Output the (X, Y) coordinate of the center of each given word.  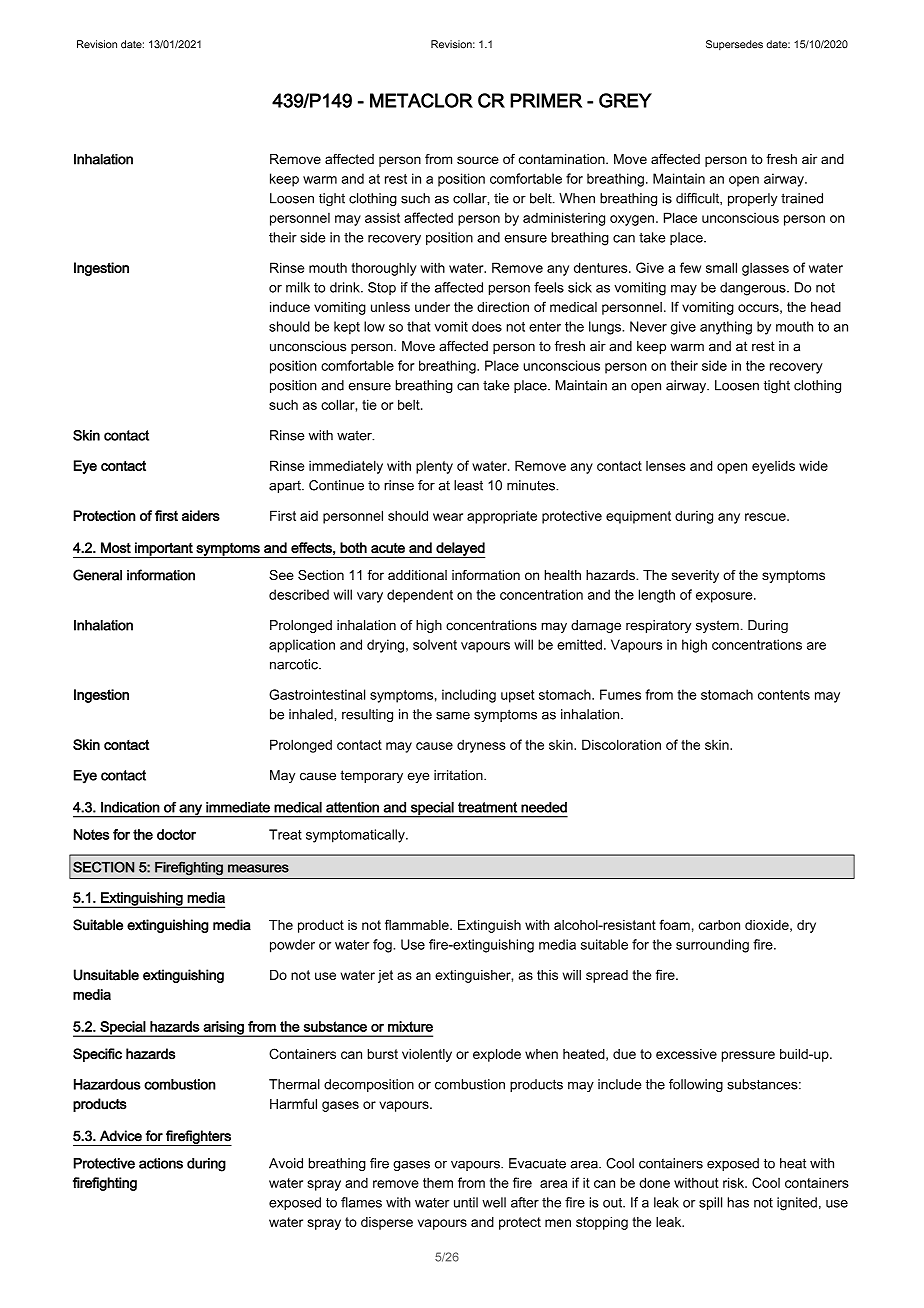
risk (735, 1182)
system (717, 626)
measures (258, 868)
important (164, 550)
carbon (719, 925)
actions (161, 1163)
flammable (418, 924)
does (487, 326)
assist (382, 217)
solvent (435, 644)
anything (726, 328)
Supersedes (734, 45)
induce (290, 307)
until (466, 1202)
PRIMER (546, 100)
